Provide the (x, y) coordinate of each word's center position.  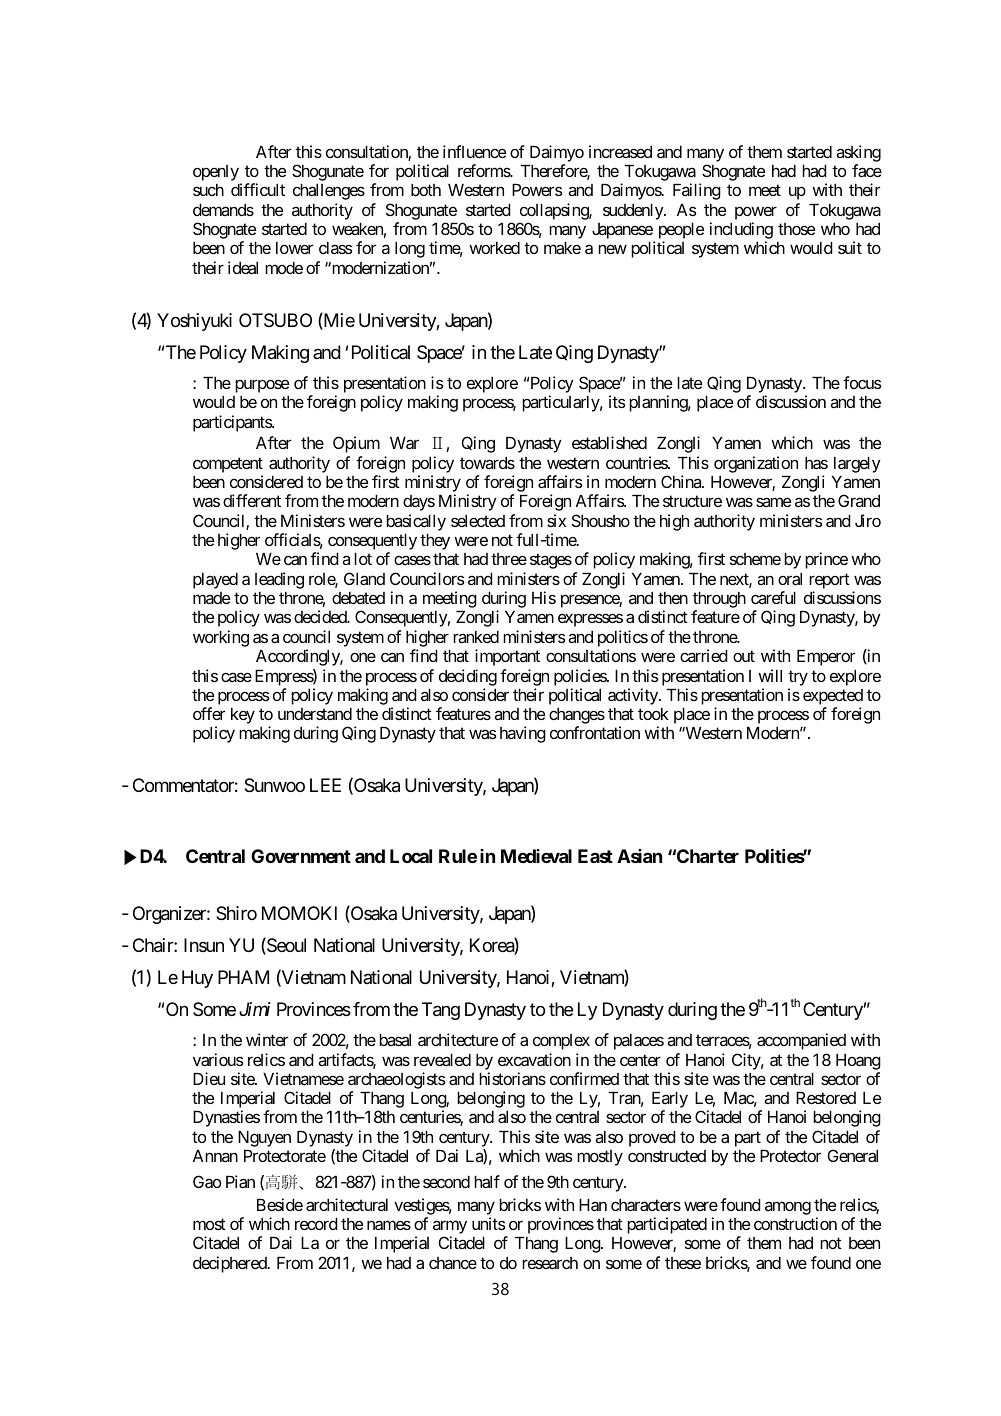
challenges (329, 192)
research (550, 1263)
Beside (280, 1204)
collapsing (555, 211)
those (796, 229)
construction (795, 1223)
